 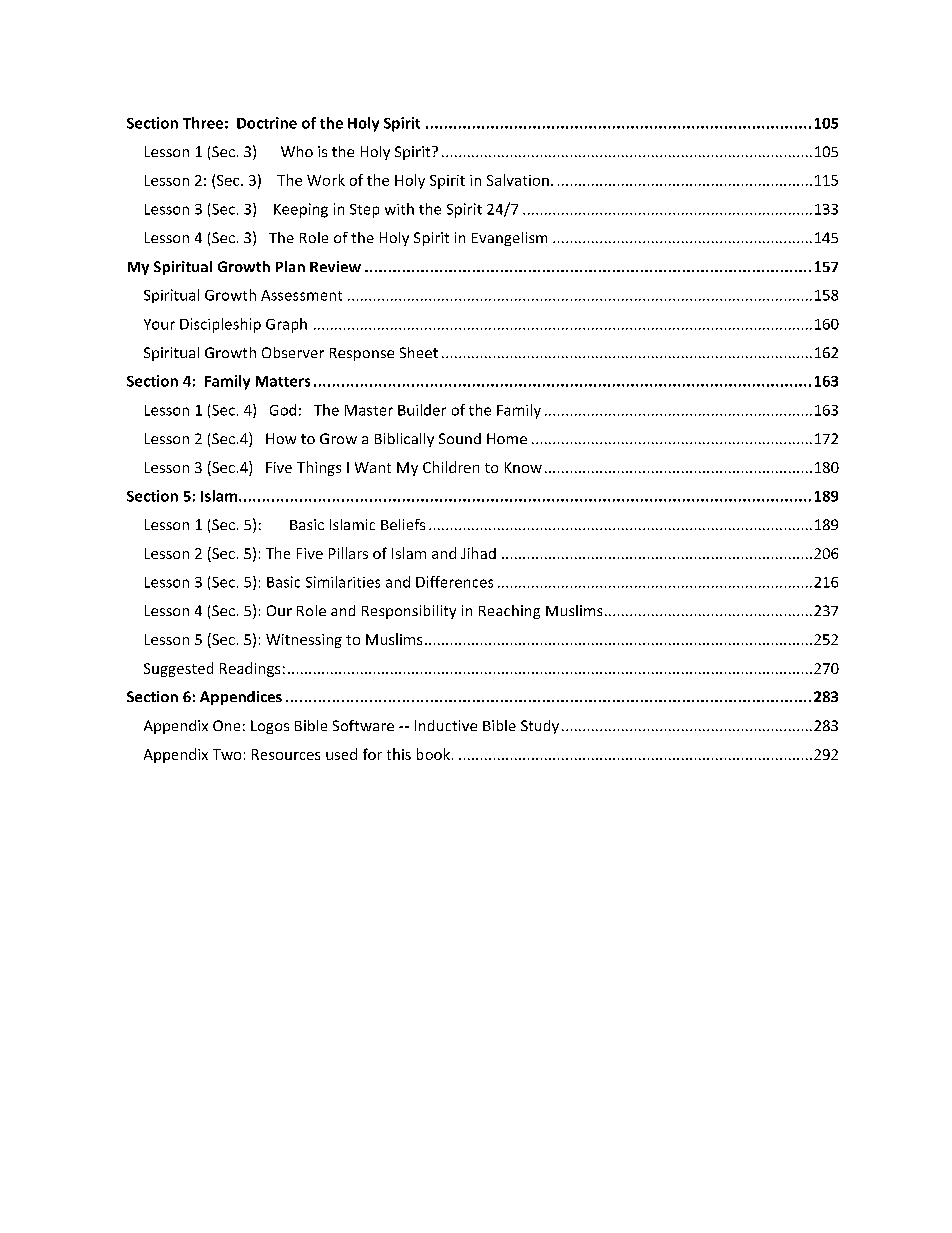 I want to click on Similarities, so click(x=343, y=582).
